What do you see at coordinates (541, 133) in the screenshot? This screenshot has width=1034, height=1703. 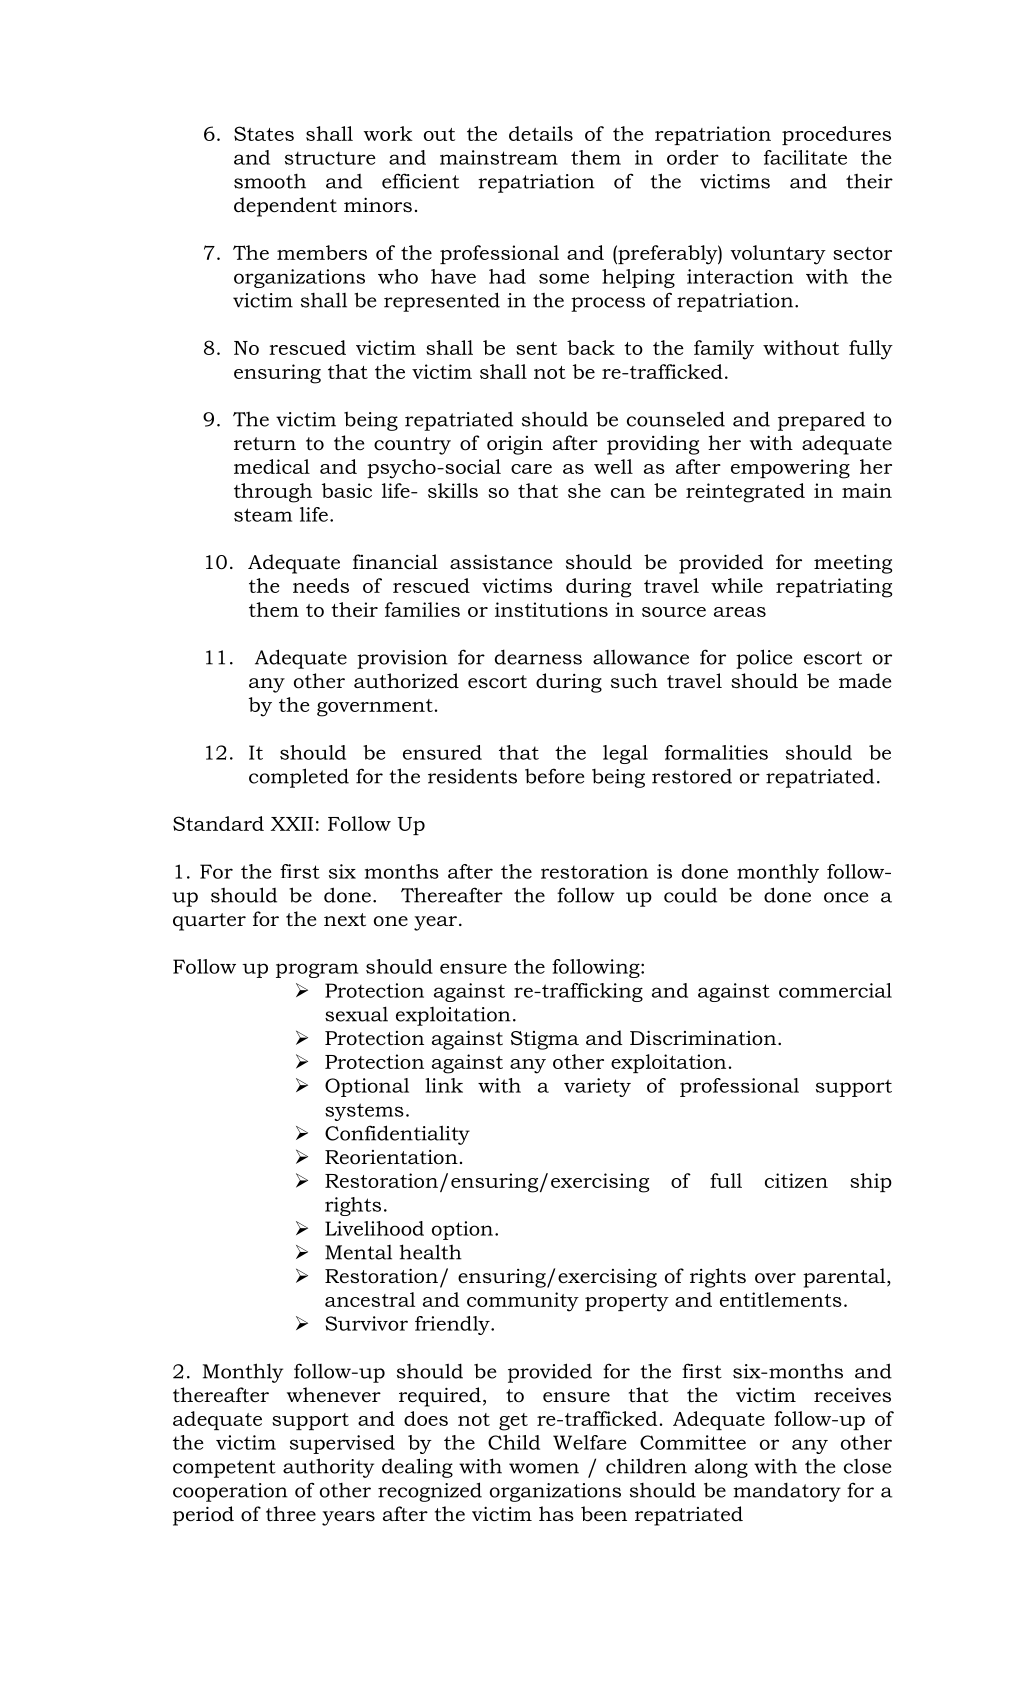 I see `details` at bounding box center [541, 133].
